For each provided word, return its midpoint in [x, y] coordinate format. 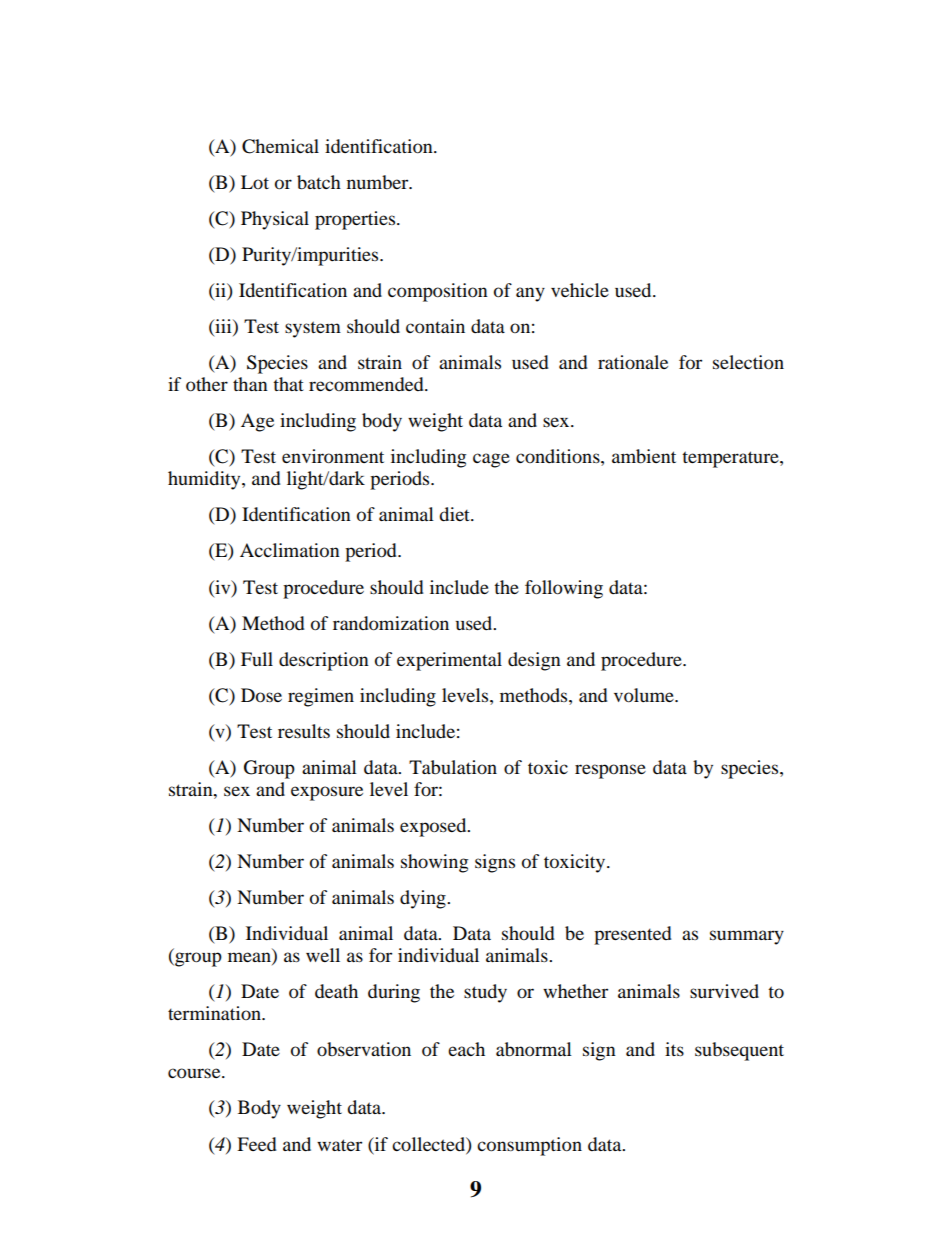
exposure [327, 793]
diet [455, 514]
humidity [205, 480]
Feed [257, 1144]
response [610, 771]
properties [356, 220]
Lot [255, 182]
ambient [644, 456]
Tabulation [453, 767]
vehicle [580, 290]
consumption [529, 1146]
